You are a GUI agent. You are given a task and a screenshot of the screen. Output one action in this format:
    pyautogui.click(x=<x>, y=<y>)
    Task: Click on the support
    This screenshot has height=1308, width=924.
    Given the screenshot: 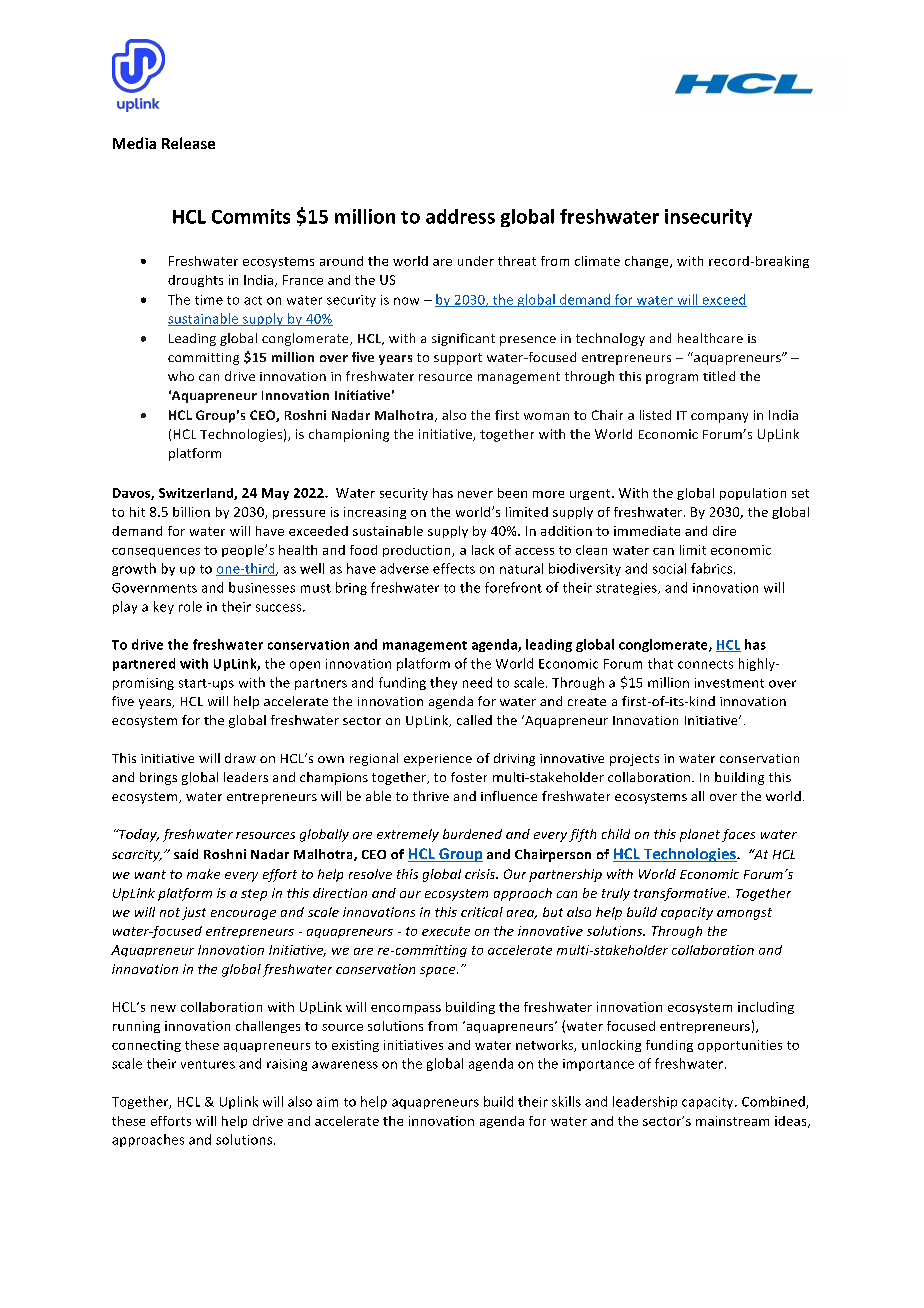 What is the action you would take?
    pyautogui.click(x=458, y=359)
